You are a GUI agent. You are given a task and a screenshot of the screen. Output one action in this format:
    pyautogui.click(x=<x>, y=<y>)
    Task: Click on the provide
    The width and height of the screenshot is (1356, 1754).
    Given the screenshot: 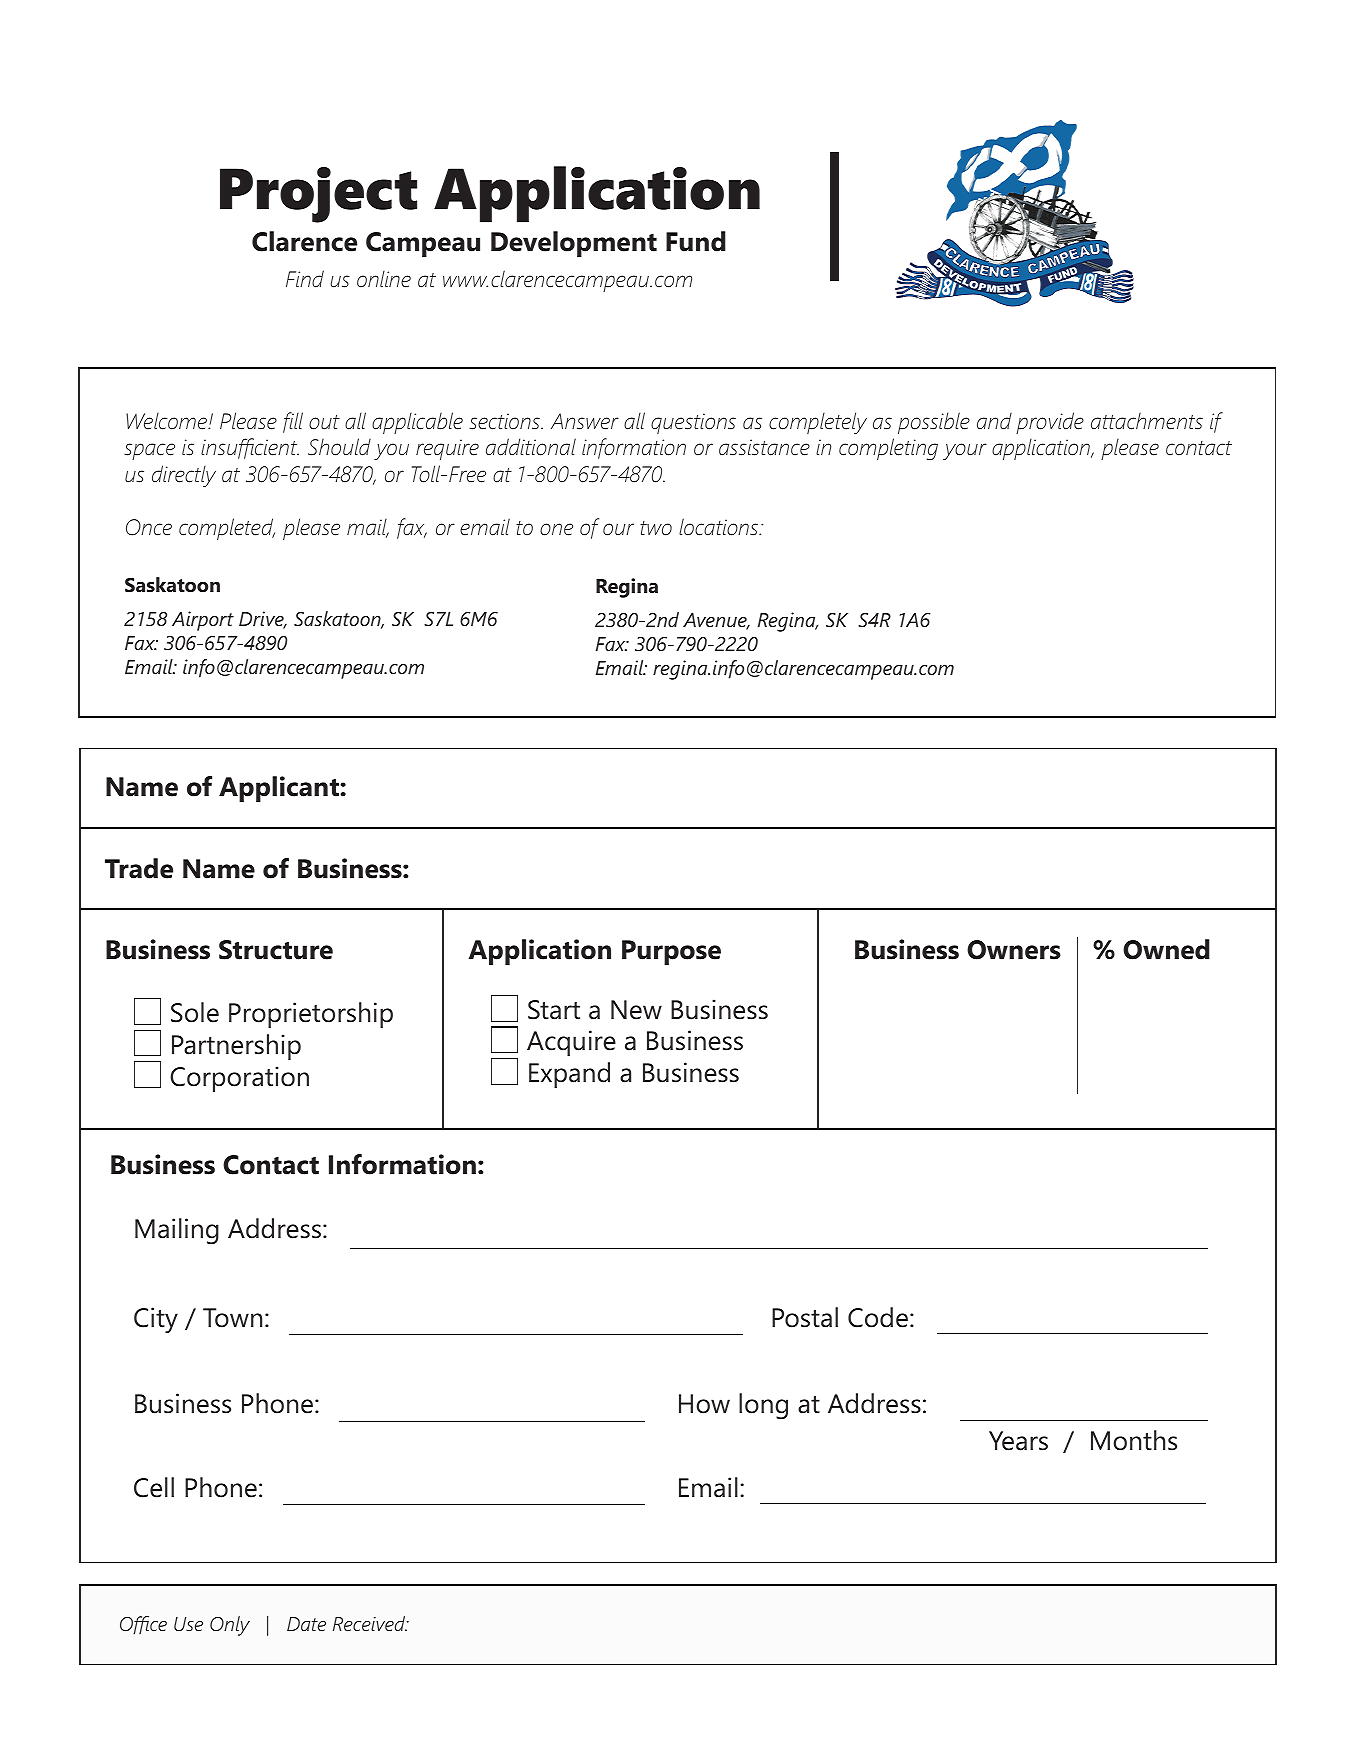 What is the action you would take?
    pyautogui.click(x=1050, y=423)
